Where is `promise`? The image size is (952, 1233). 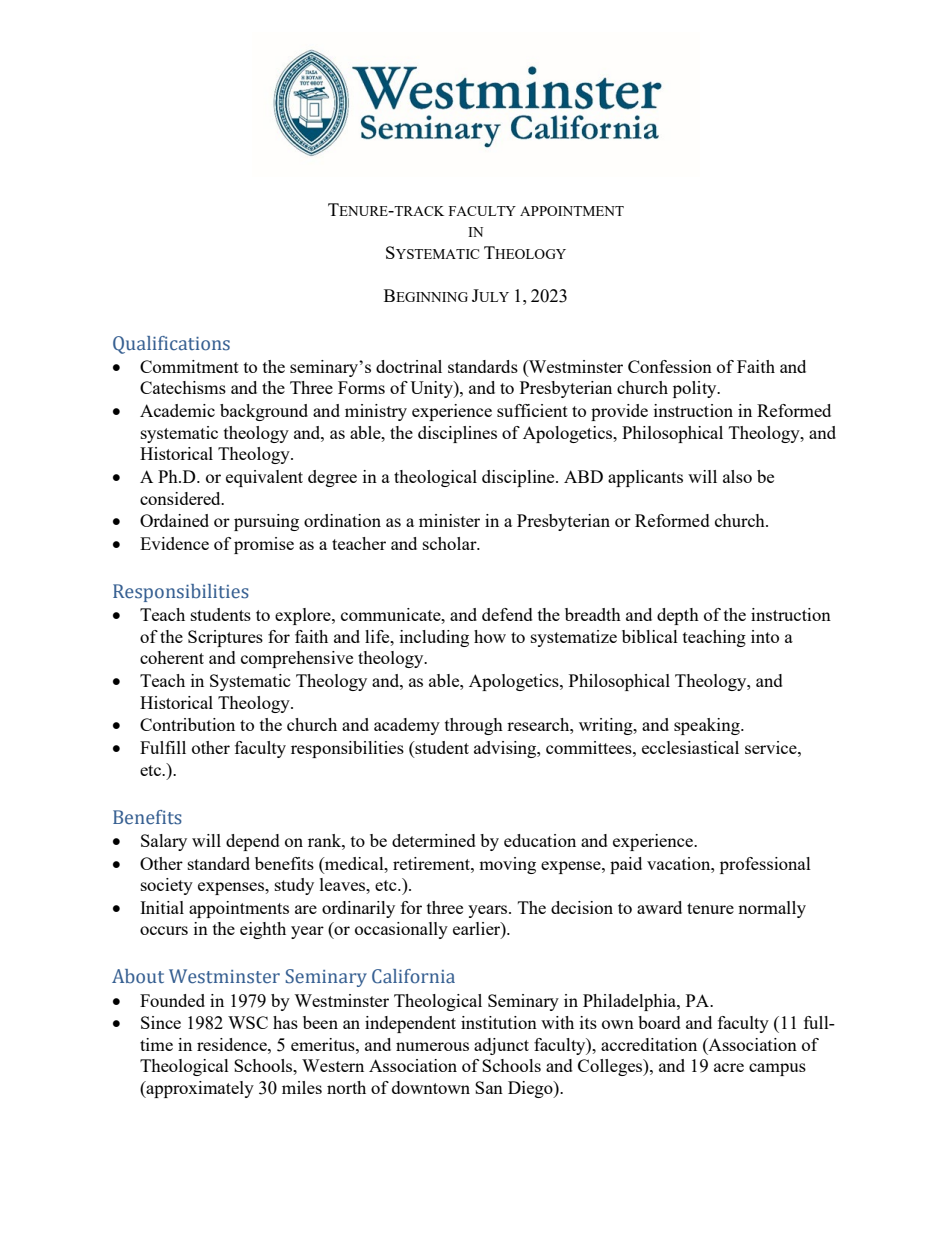 promise is located at coordinates (264, 545).
